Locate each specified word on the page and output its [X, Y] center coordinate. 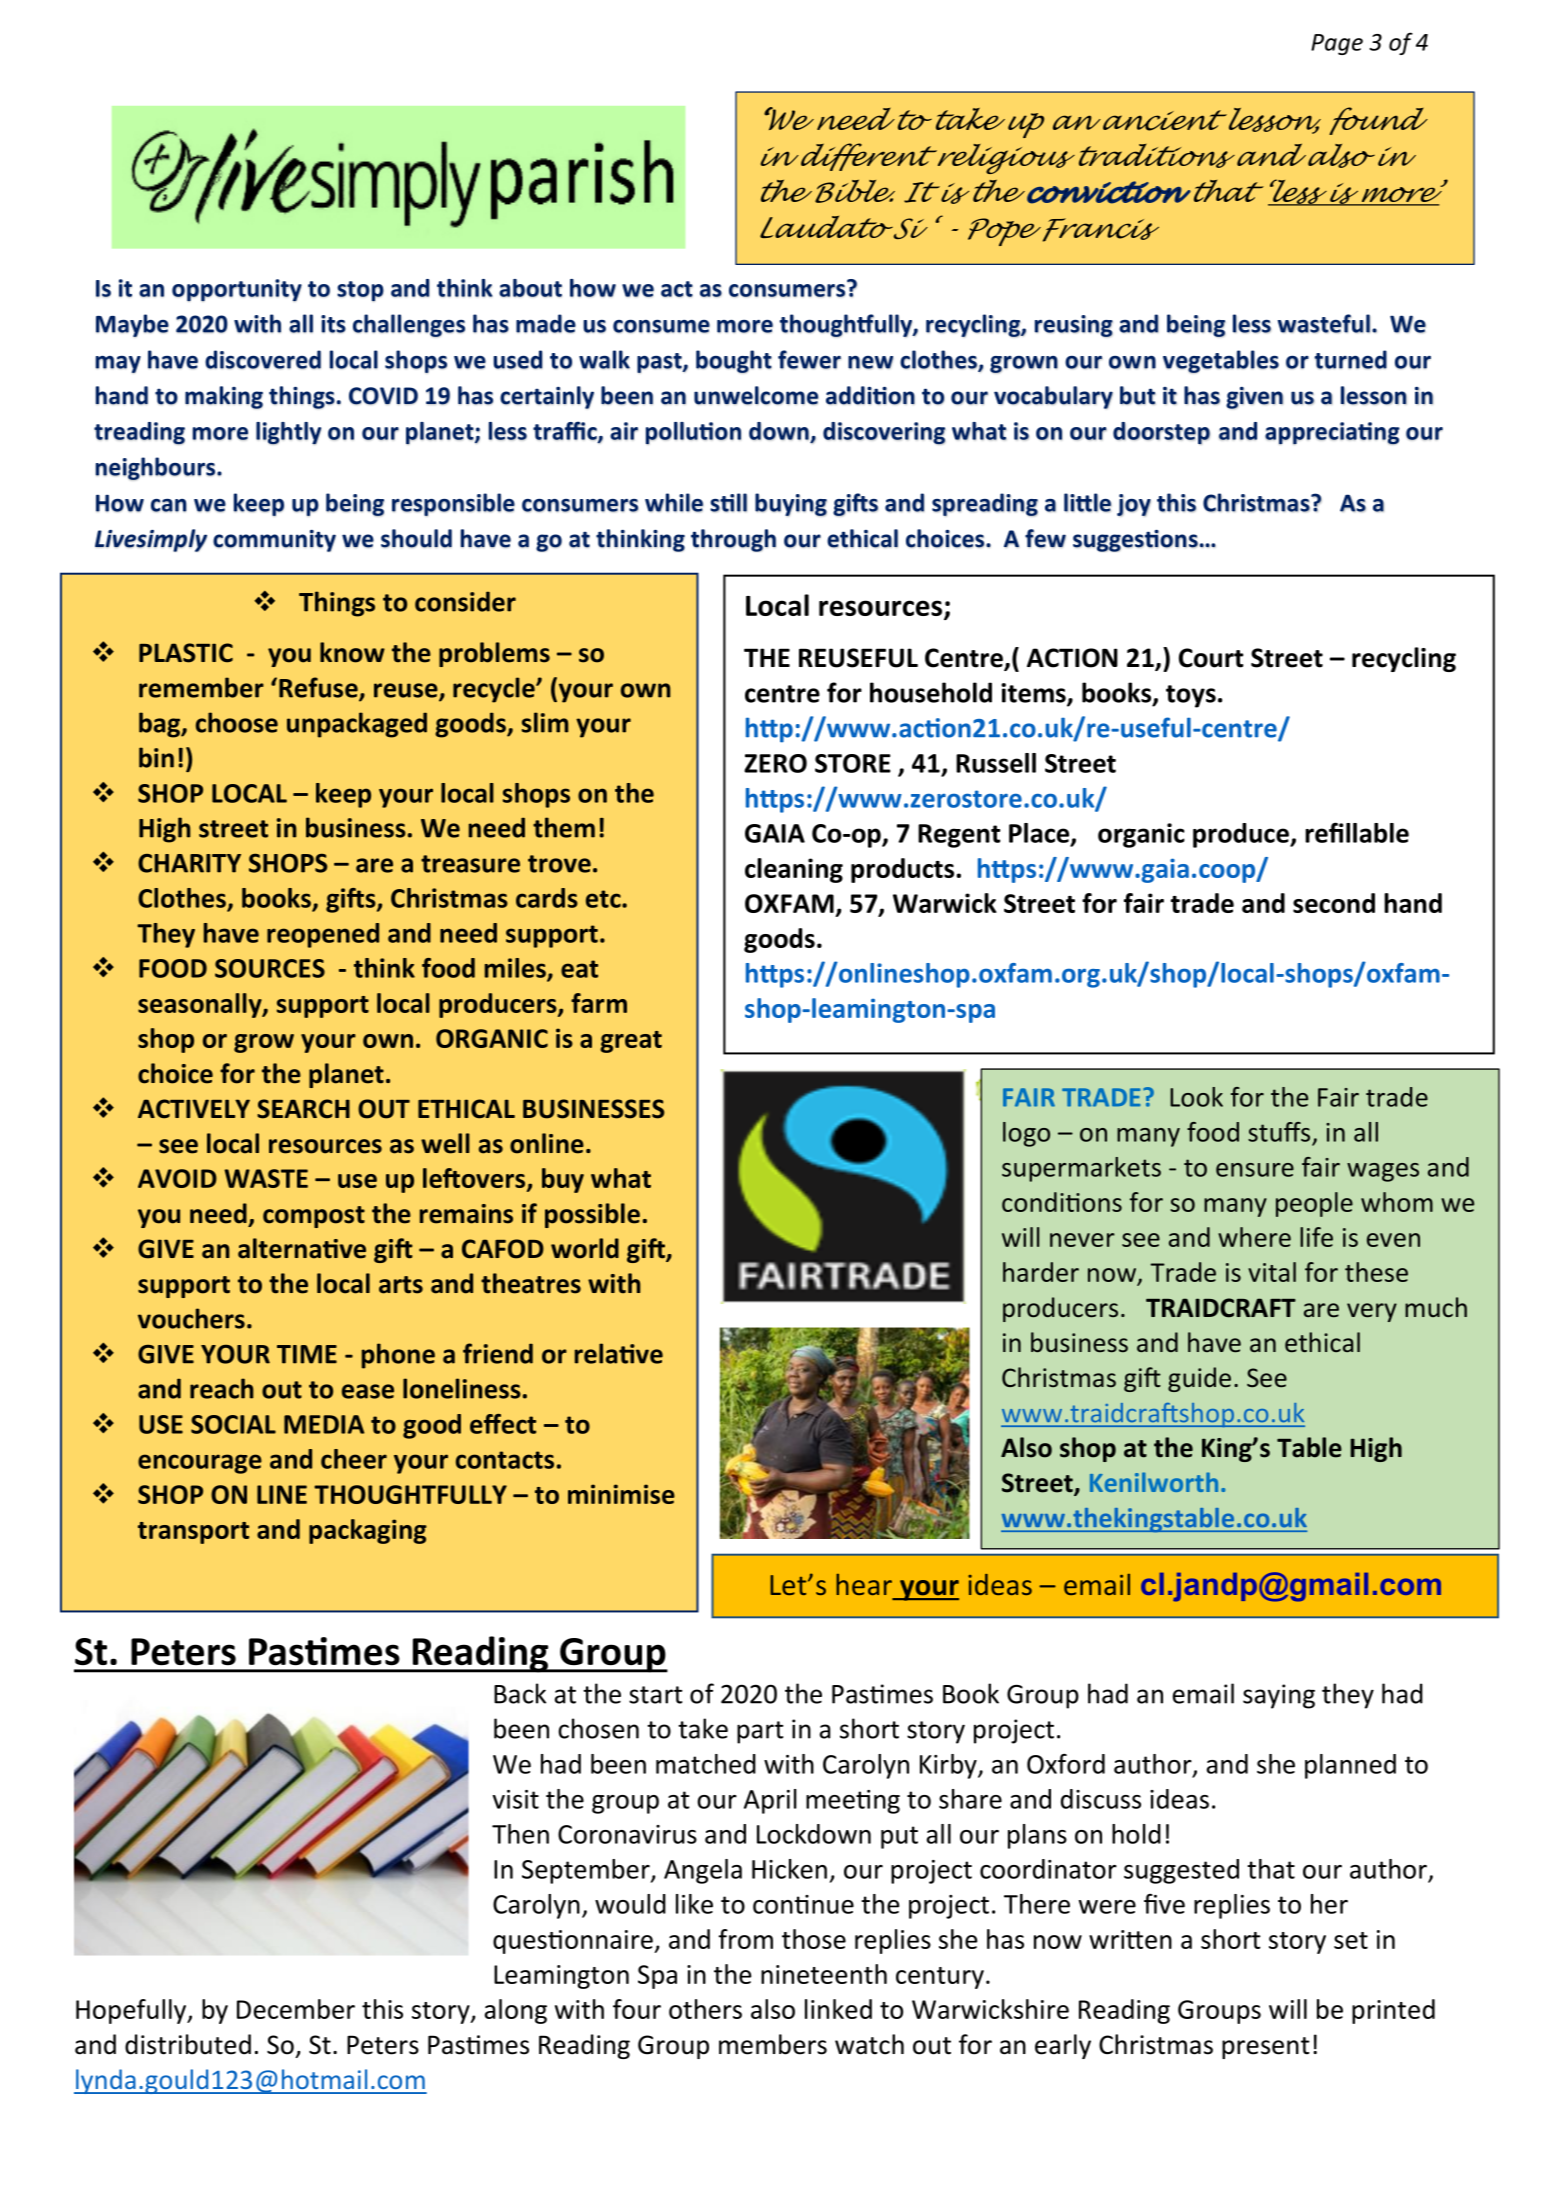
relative [619, 1353]
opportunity [237, 290]
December [296, 2009]
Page [1337, 44]
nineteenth [824, 1974]
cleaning [794, 870]
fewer [809, 359]
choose [237, 722]
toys [1191, 696]
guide [1199, 1379]
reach [222, 1388]
